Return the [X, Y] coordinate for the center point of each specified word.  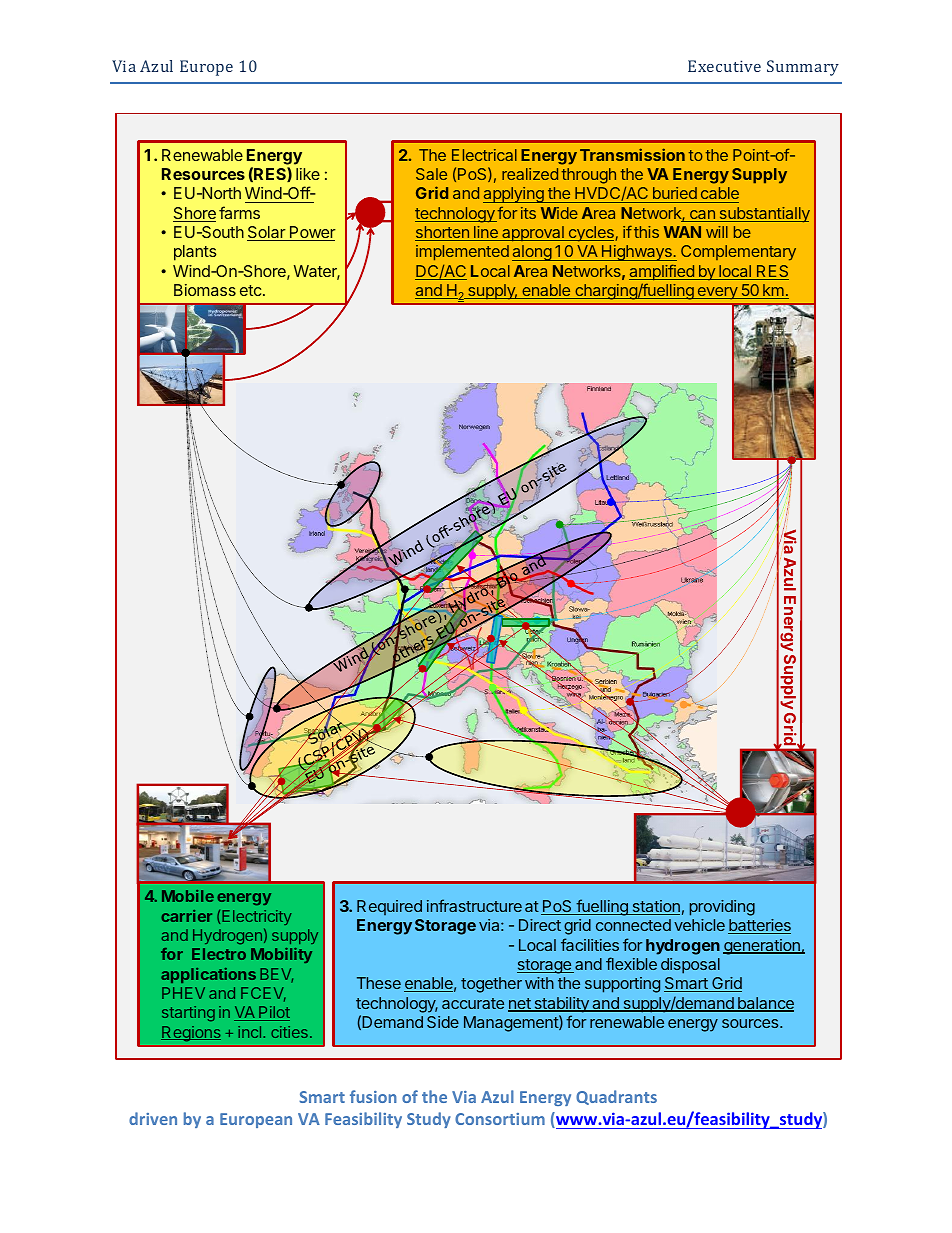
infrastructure [474, 905]
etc [250, 290]
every [717, 293]
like [308, 174]
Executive [724, 66]
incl [251, 1032]
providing [722, 908]
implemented [462, 253]
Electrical [484, 155]
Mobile [188, 896]
